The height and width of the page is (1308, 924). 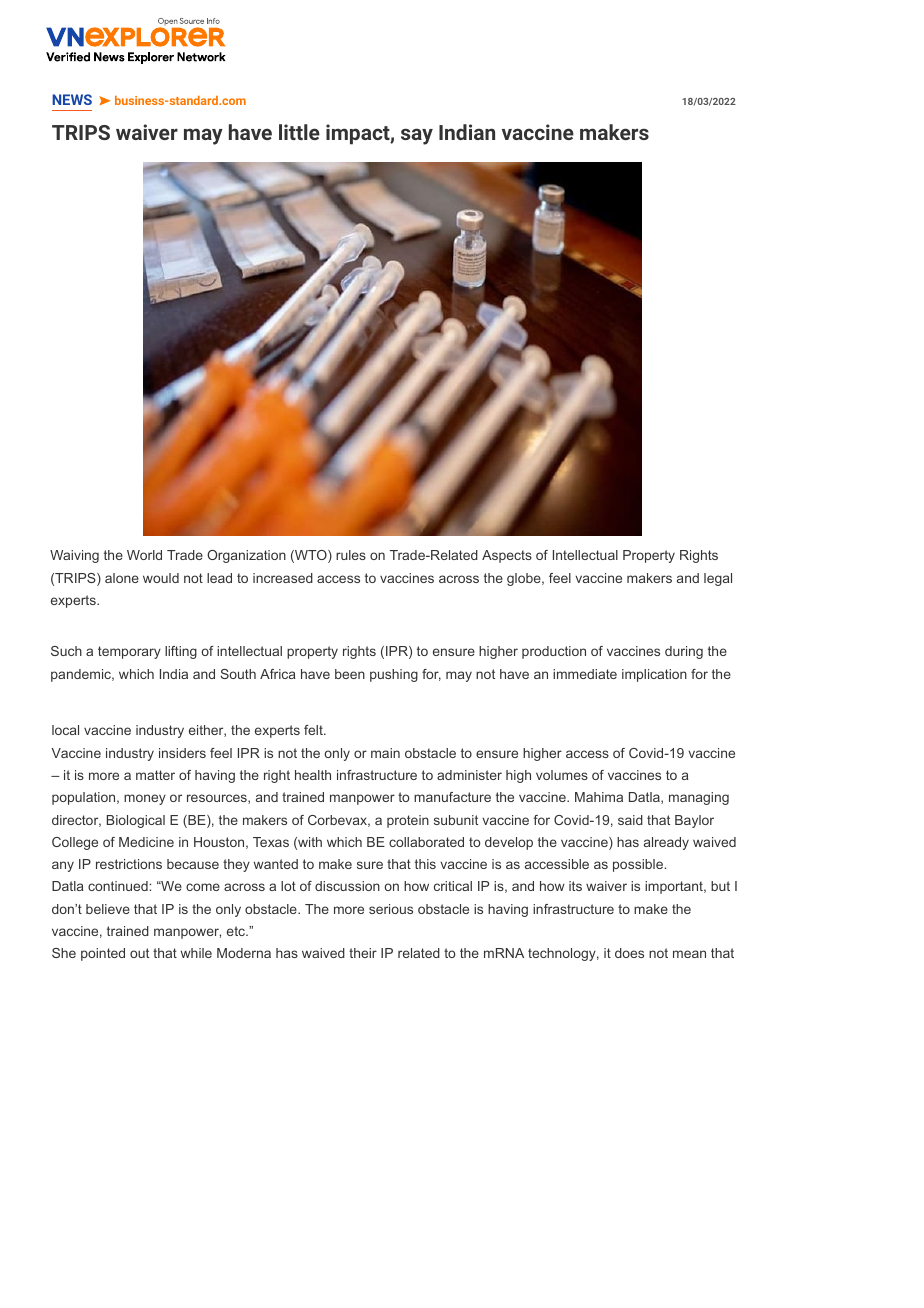 I want to click on World, so click(x=144, y=555).
